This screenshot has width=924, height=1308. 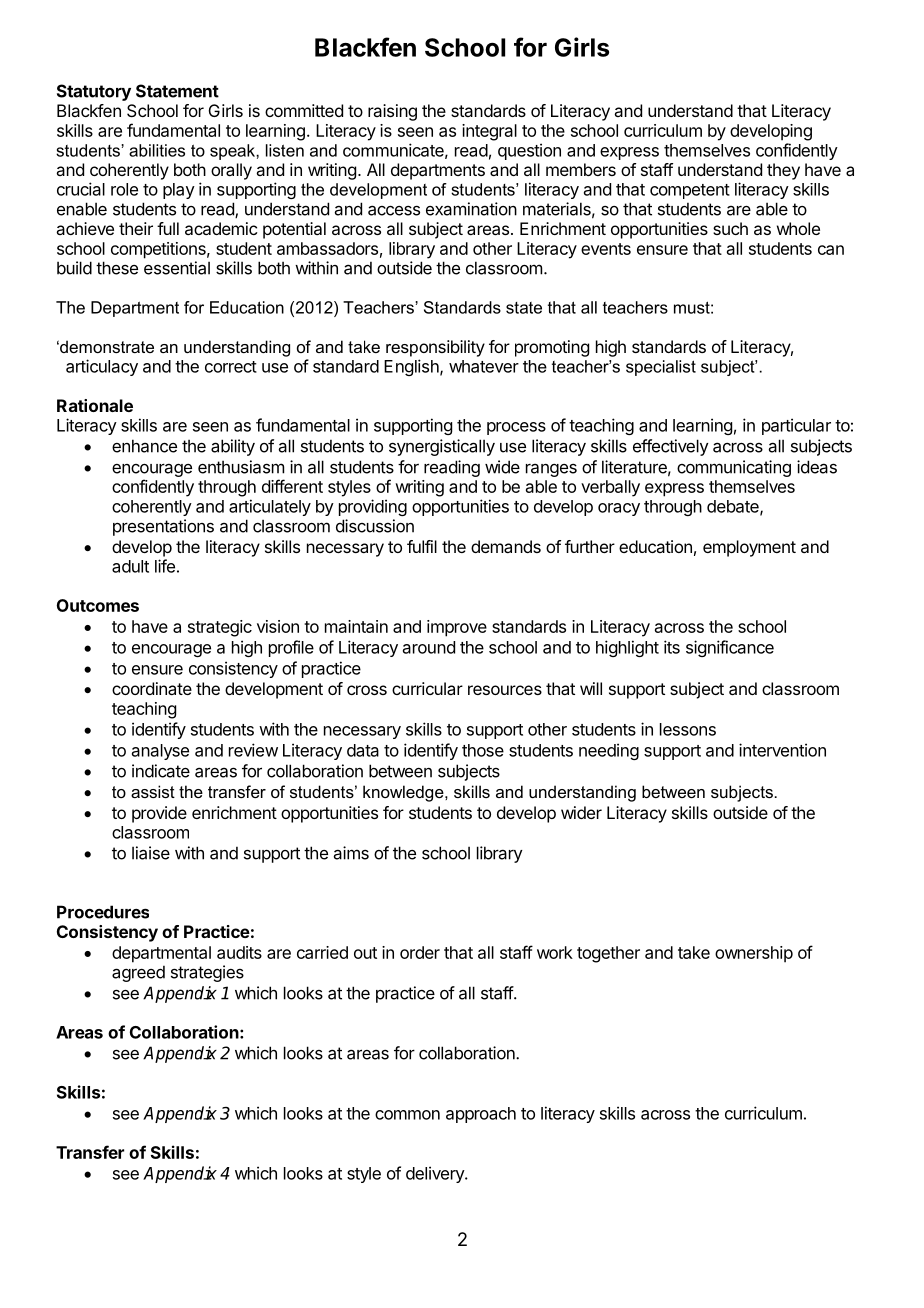 What do you see at coordinates (436, 1174) in the screenshot?
I see `delivery` at bounding box center [436, 1174].
